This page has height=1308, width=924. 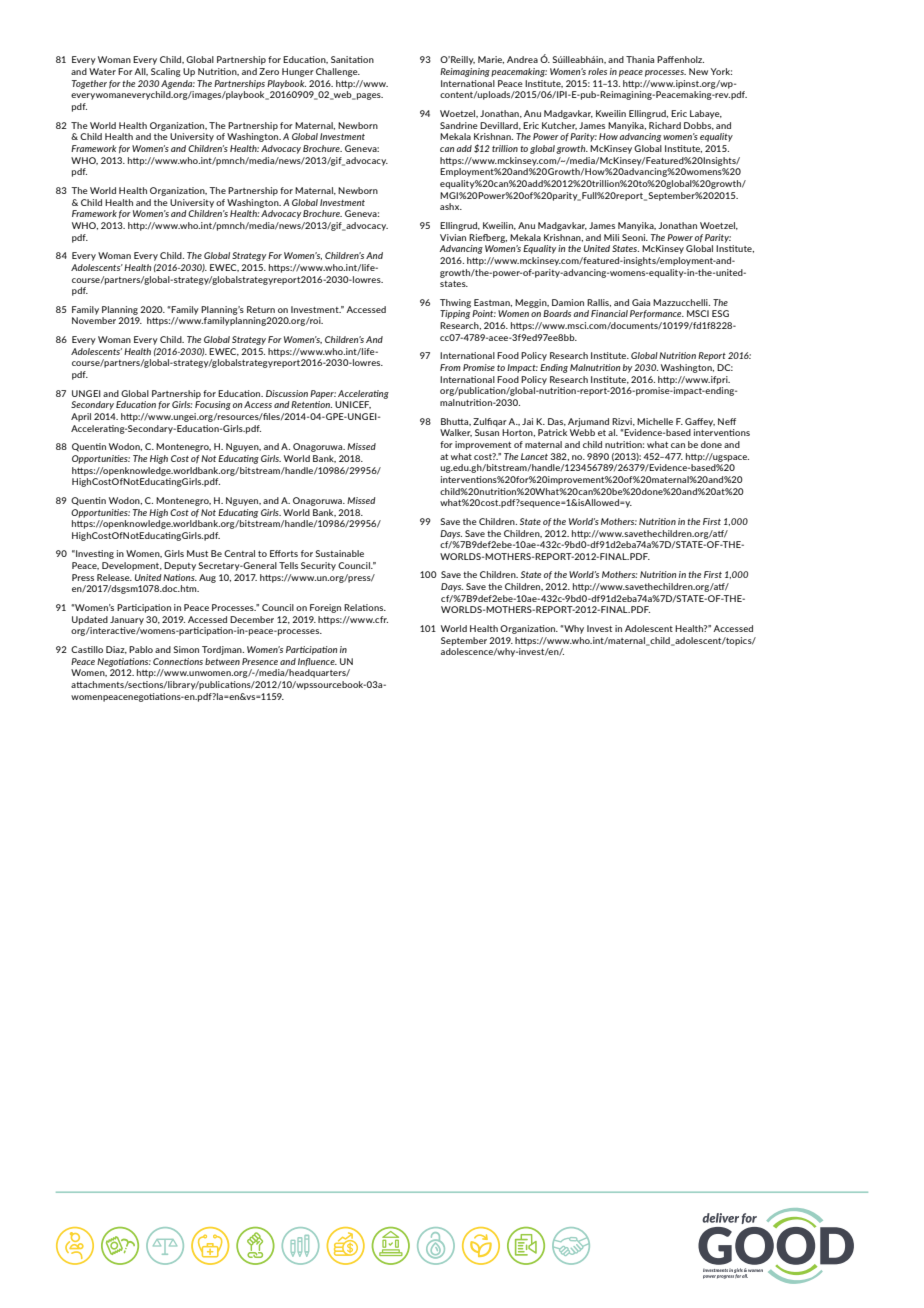 What do you see at coordinates (81, 417) in the page?
I see `April` at bounding box center [81, 417].
